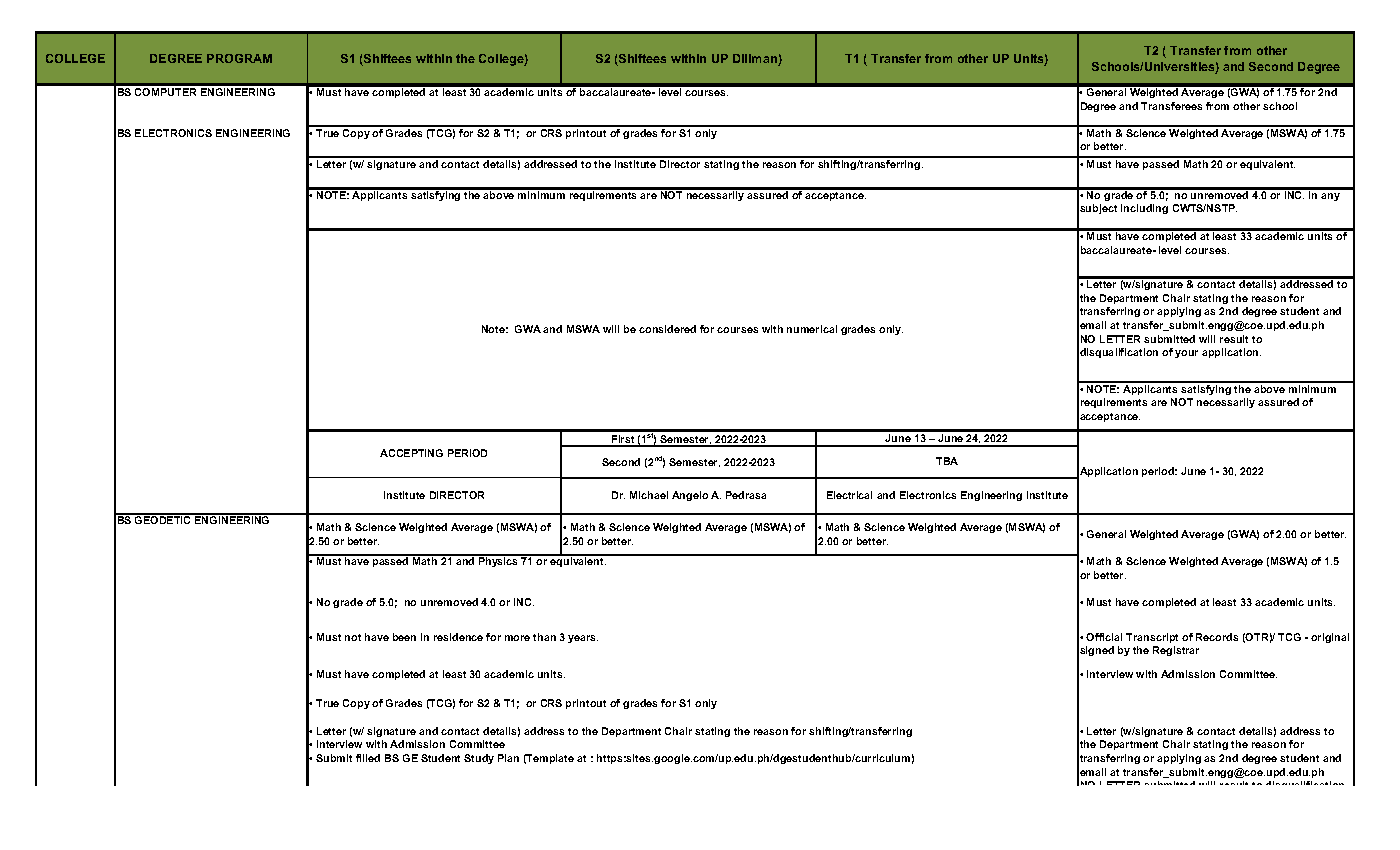 The image size is (1400, 850). What do you see at coordinates (508, 758) in the image?
I see `Plan` at bounding box center [508, 758].
